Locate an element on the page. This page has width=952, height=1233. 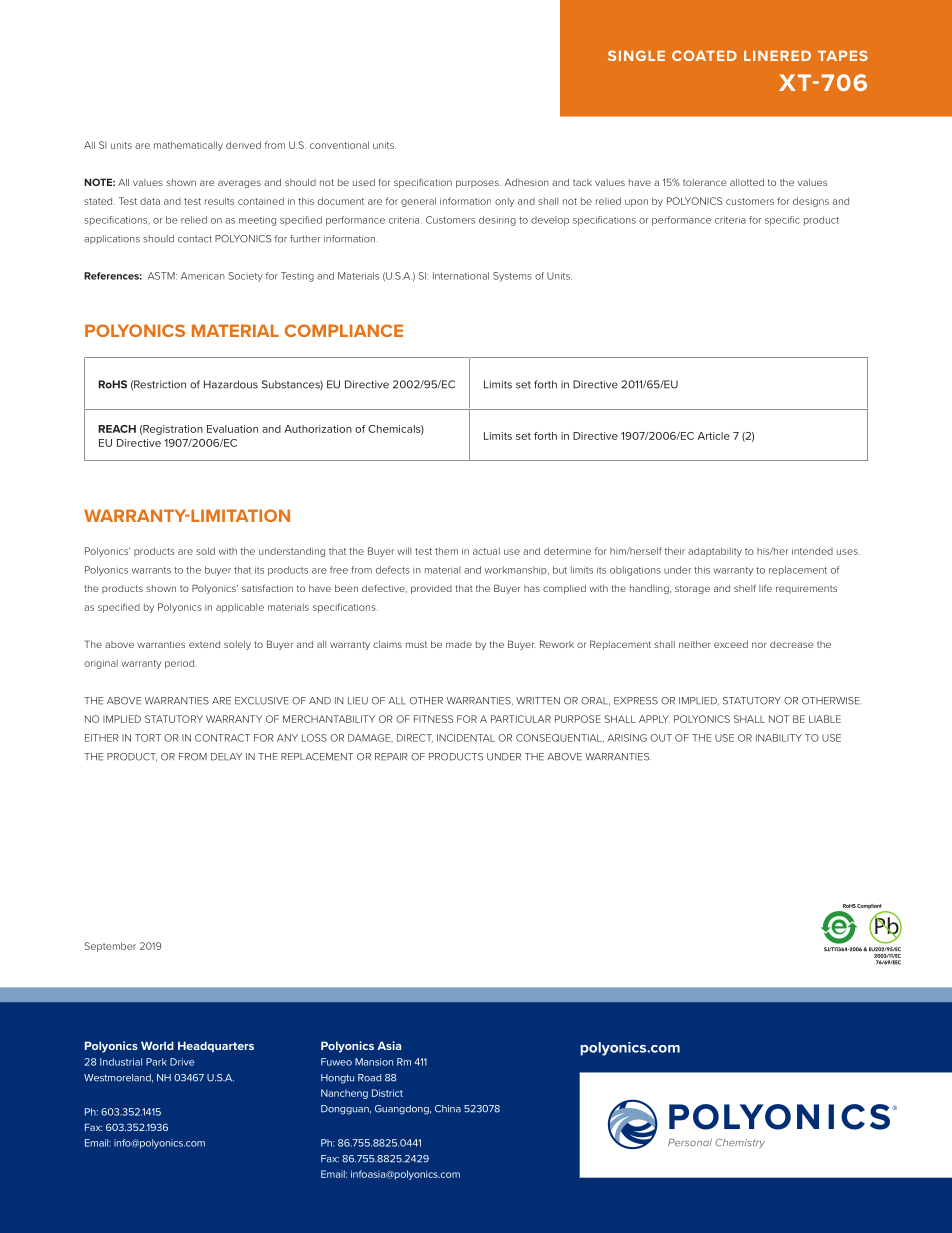
provided is located at coordinates (431, 589).
